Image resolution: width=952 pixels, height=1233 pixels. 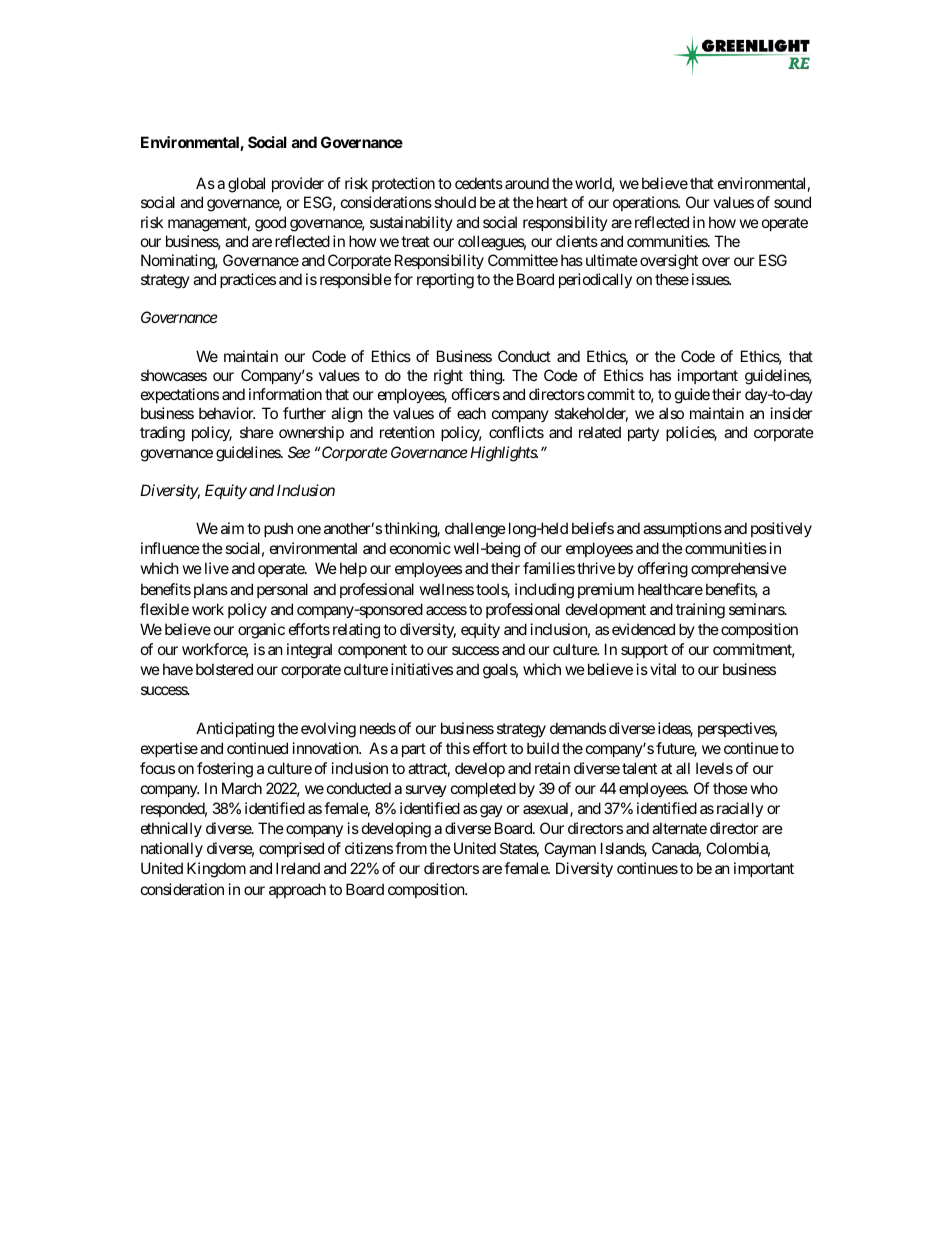 I want to click on bolstered, so click(x=224, y=669).
